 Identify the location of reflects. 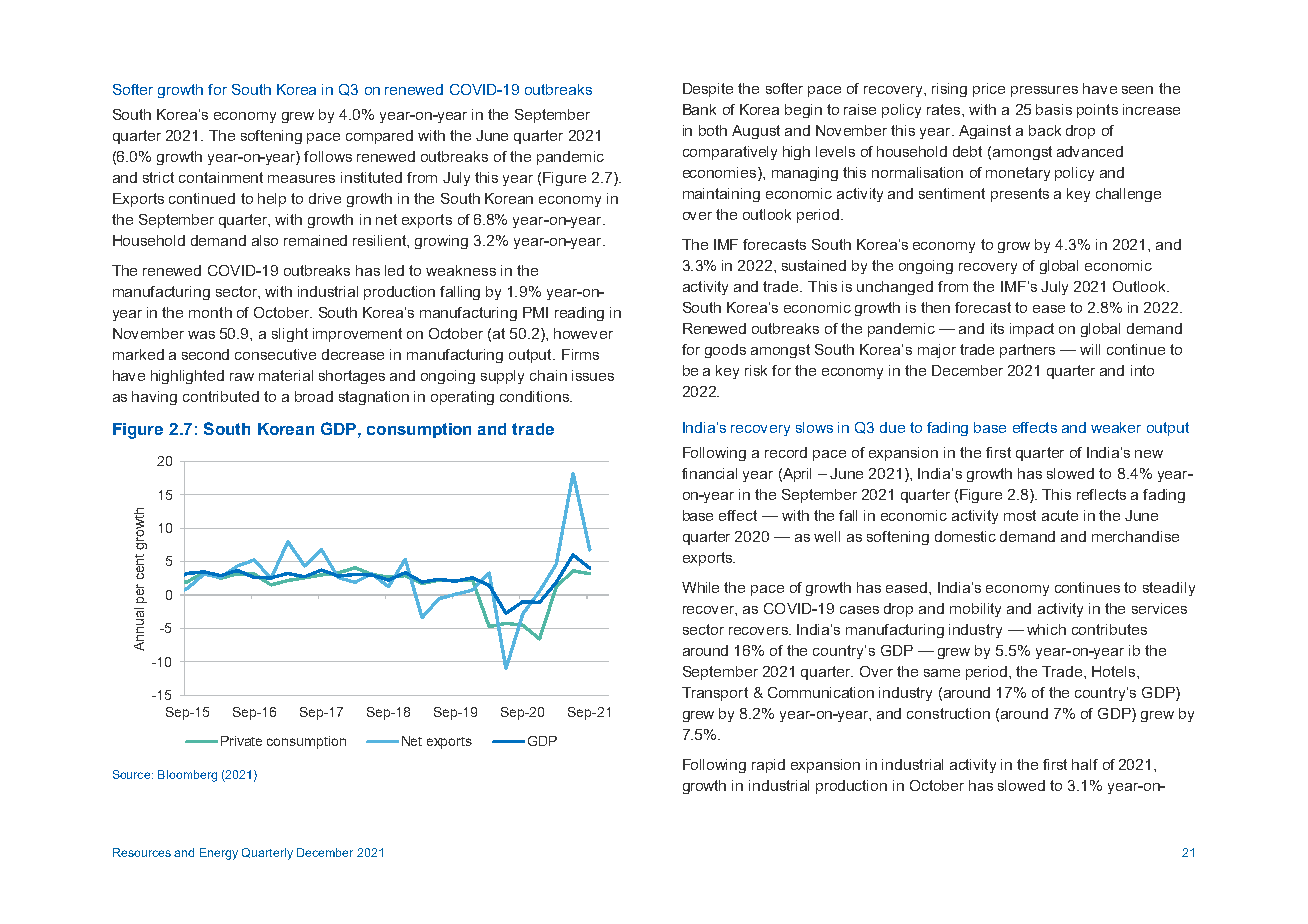
(1101, 494).
